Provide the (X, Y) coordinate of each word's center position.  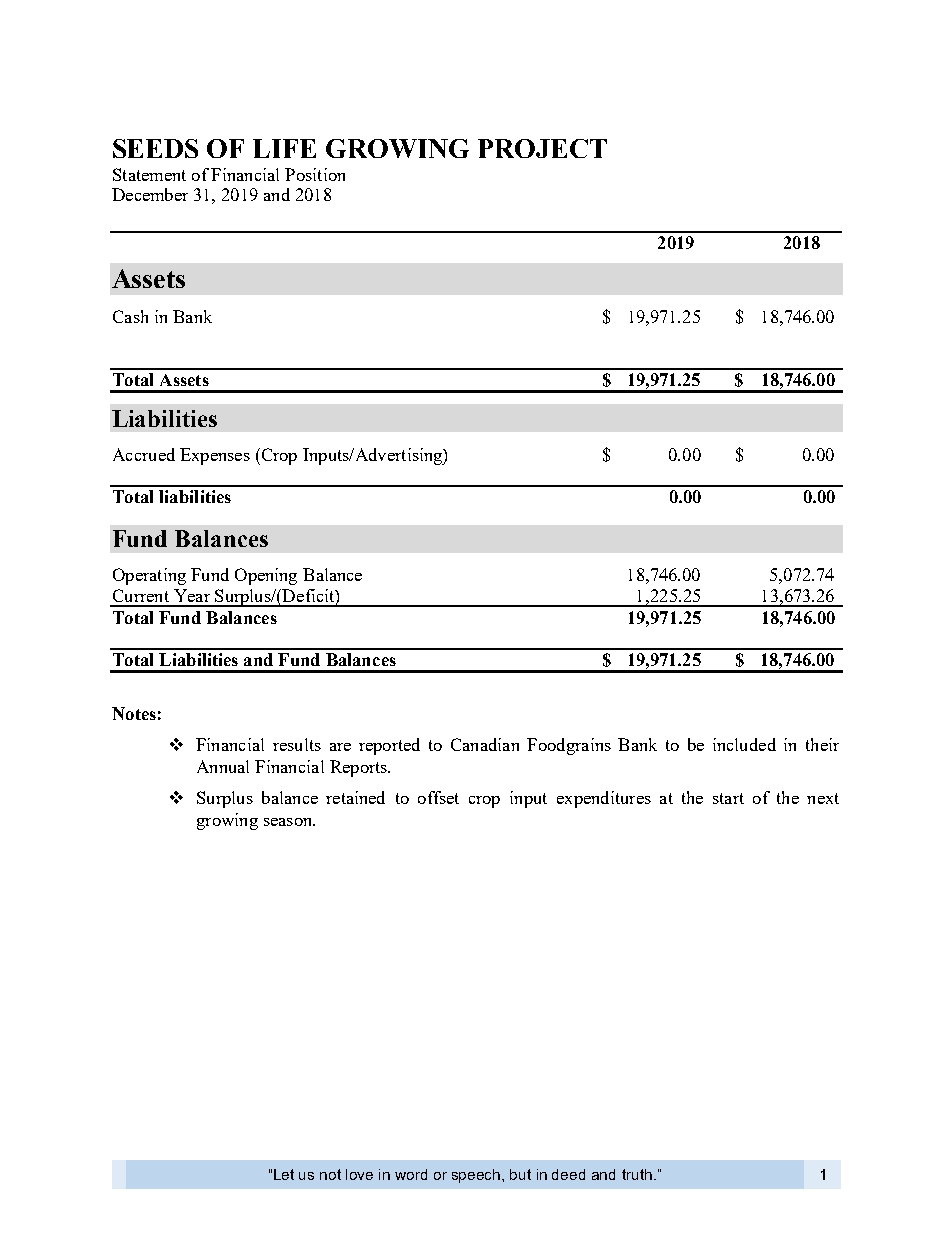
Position (315, 174)
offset (438, 797)
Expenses (215, 456)
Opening (266, 576)
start (728, 798)
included (744, 744)
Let (284, 1174)
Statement (149, 174)
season (289, 822)
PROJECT (542, 148)
